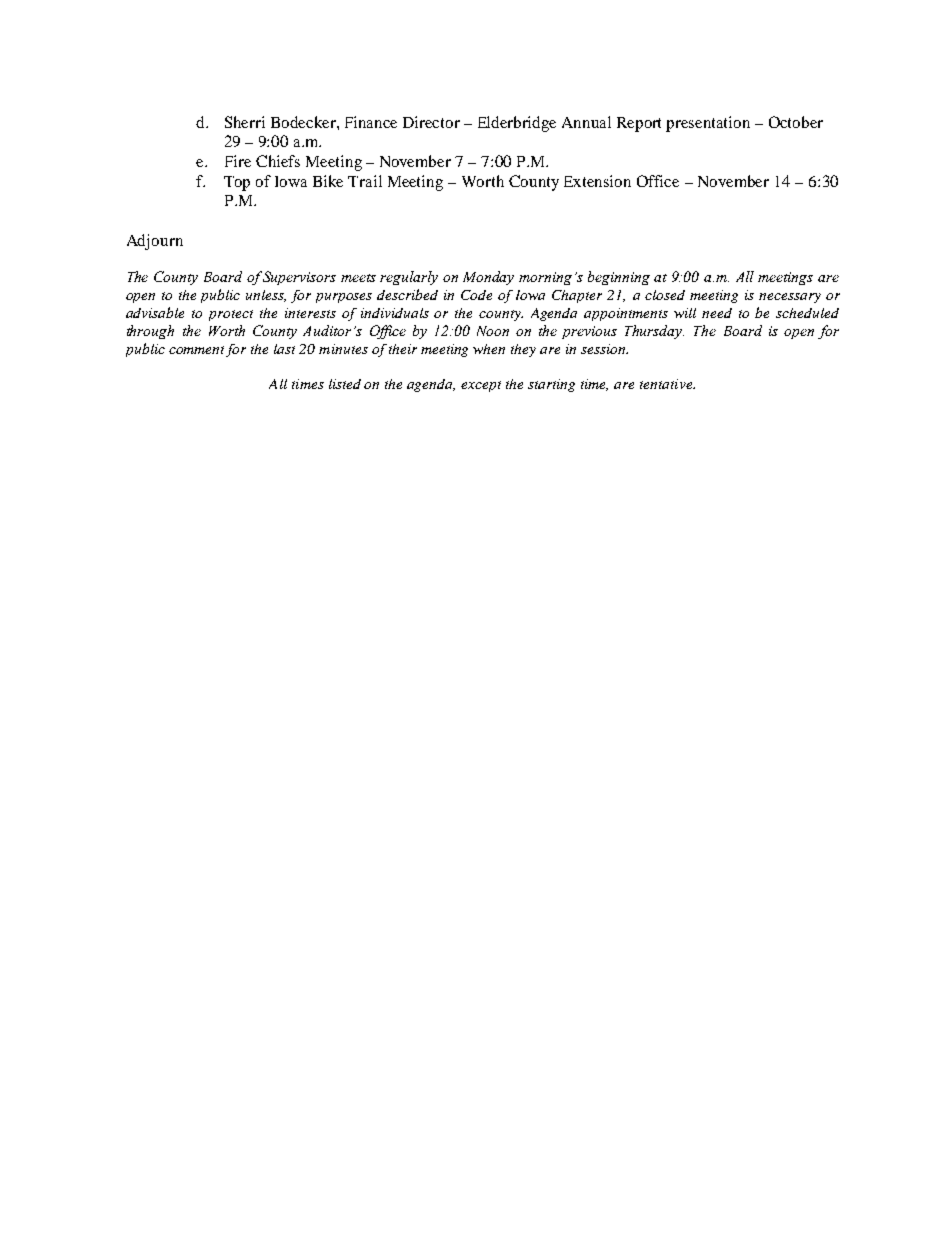 The height and width of the screenshot is (1233, 952). What do you see at coordinates (431, 122) in the screenshot?
I see `Director` at bounding box center [431, 122].
